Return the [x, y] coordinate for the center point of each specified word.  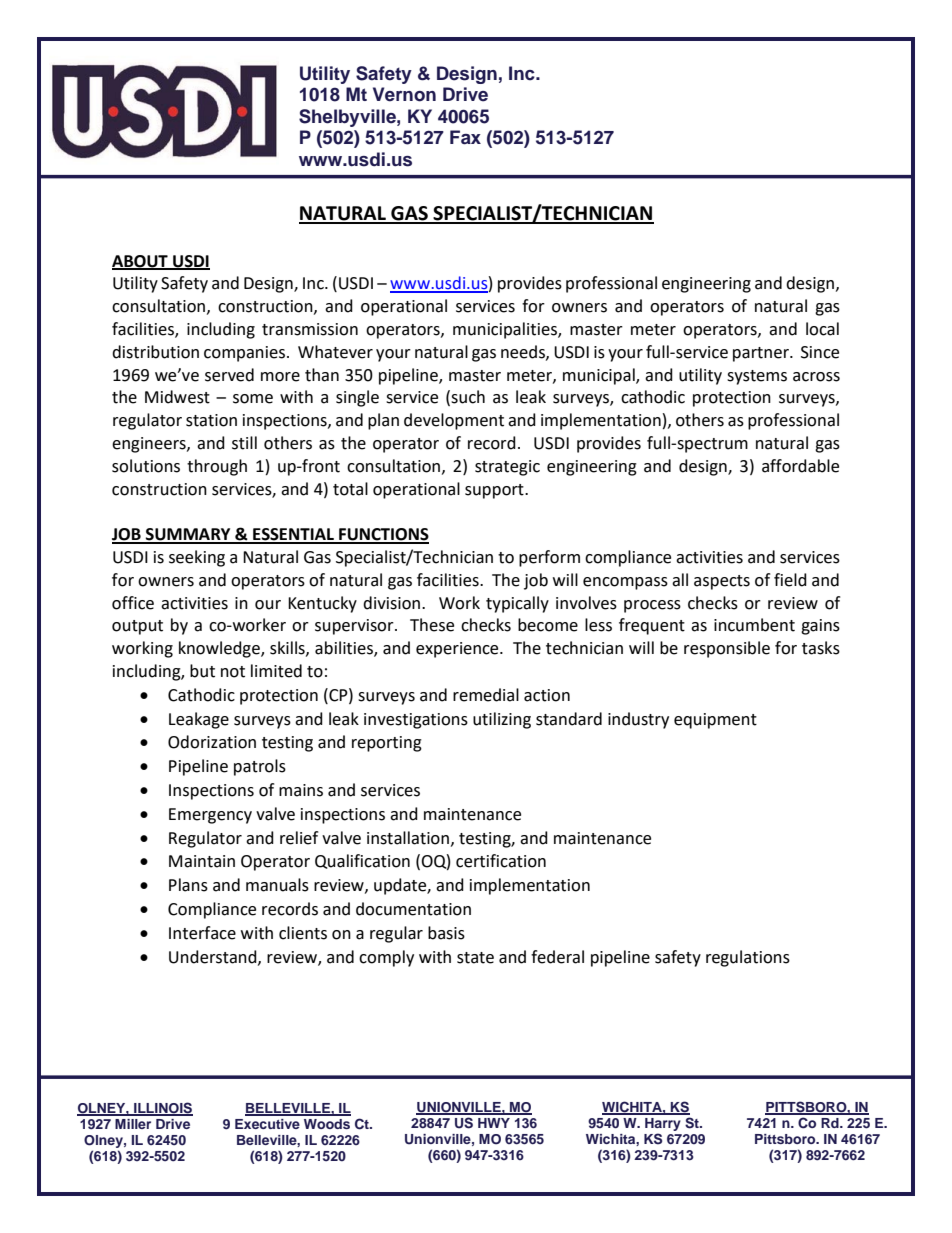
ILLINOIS [162, 1108]
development [454, 421]
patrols [260, 767]
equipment [715, 721]
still [244, 443]
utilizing [502, 720]
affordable [800, 466]
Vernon [404, 94]
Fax [465, 137]
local [822, 329]
